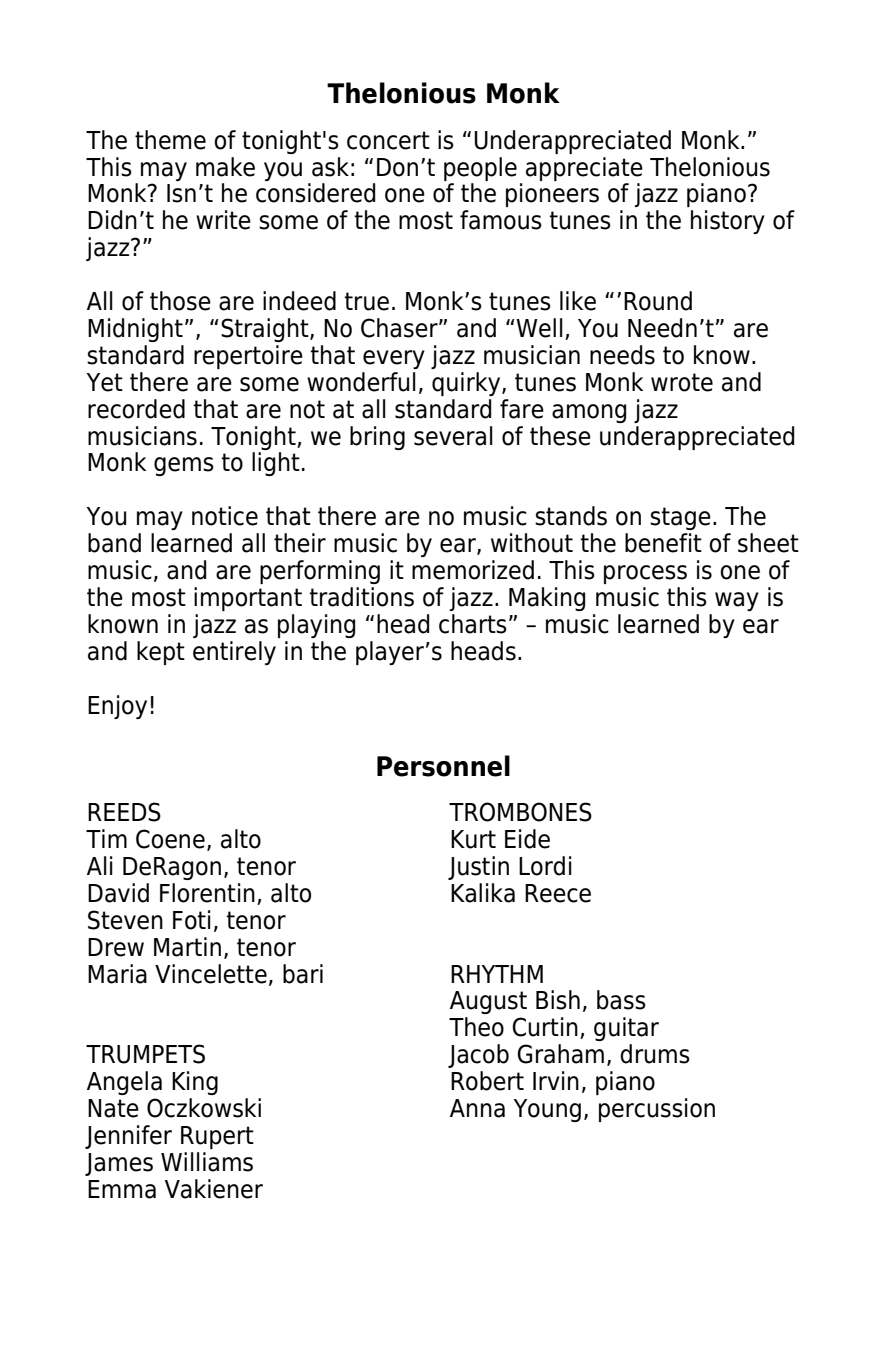  What do you see at coordinates (124, 812) in the page?
I see `REEDS` at bounding box center [124, 812].
